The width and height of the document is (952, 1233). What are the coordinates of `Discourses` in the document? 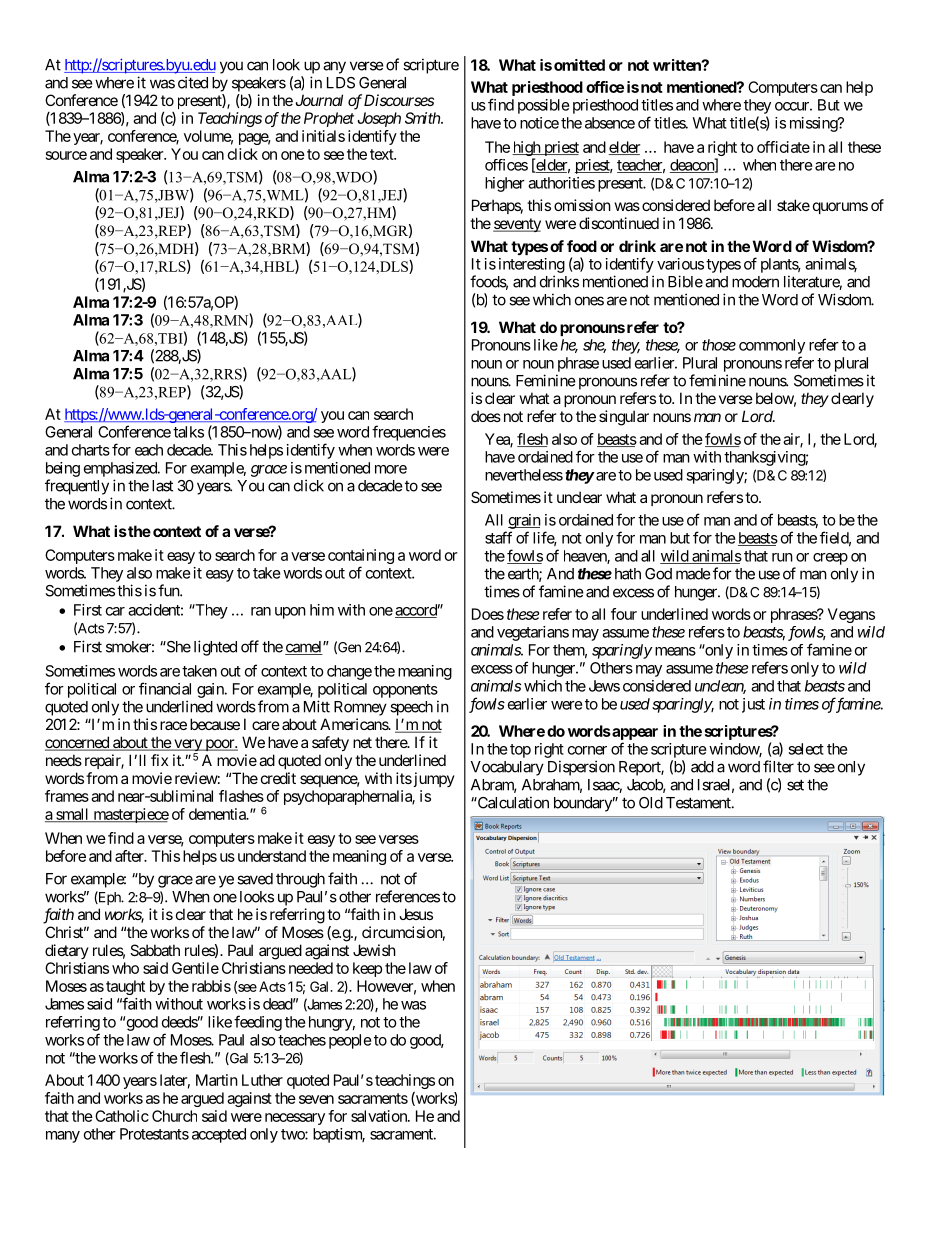 It's located at (399, 100).
